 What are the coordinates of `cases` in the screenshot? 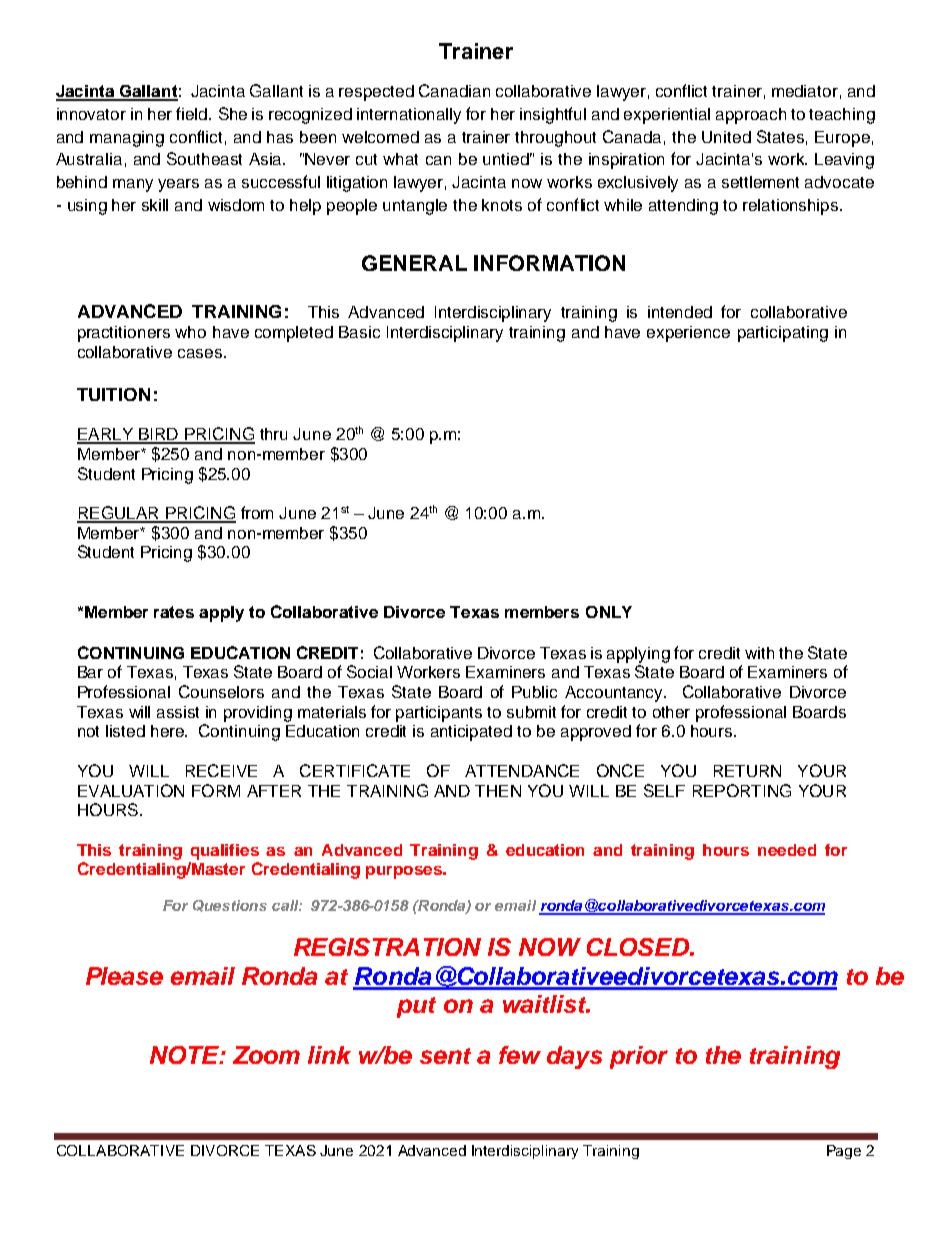 It's located at (201, 353).
